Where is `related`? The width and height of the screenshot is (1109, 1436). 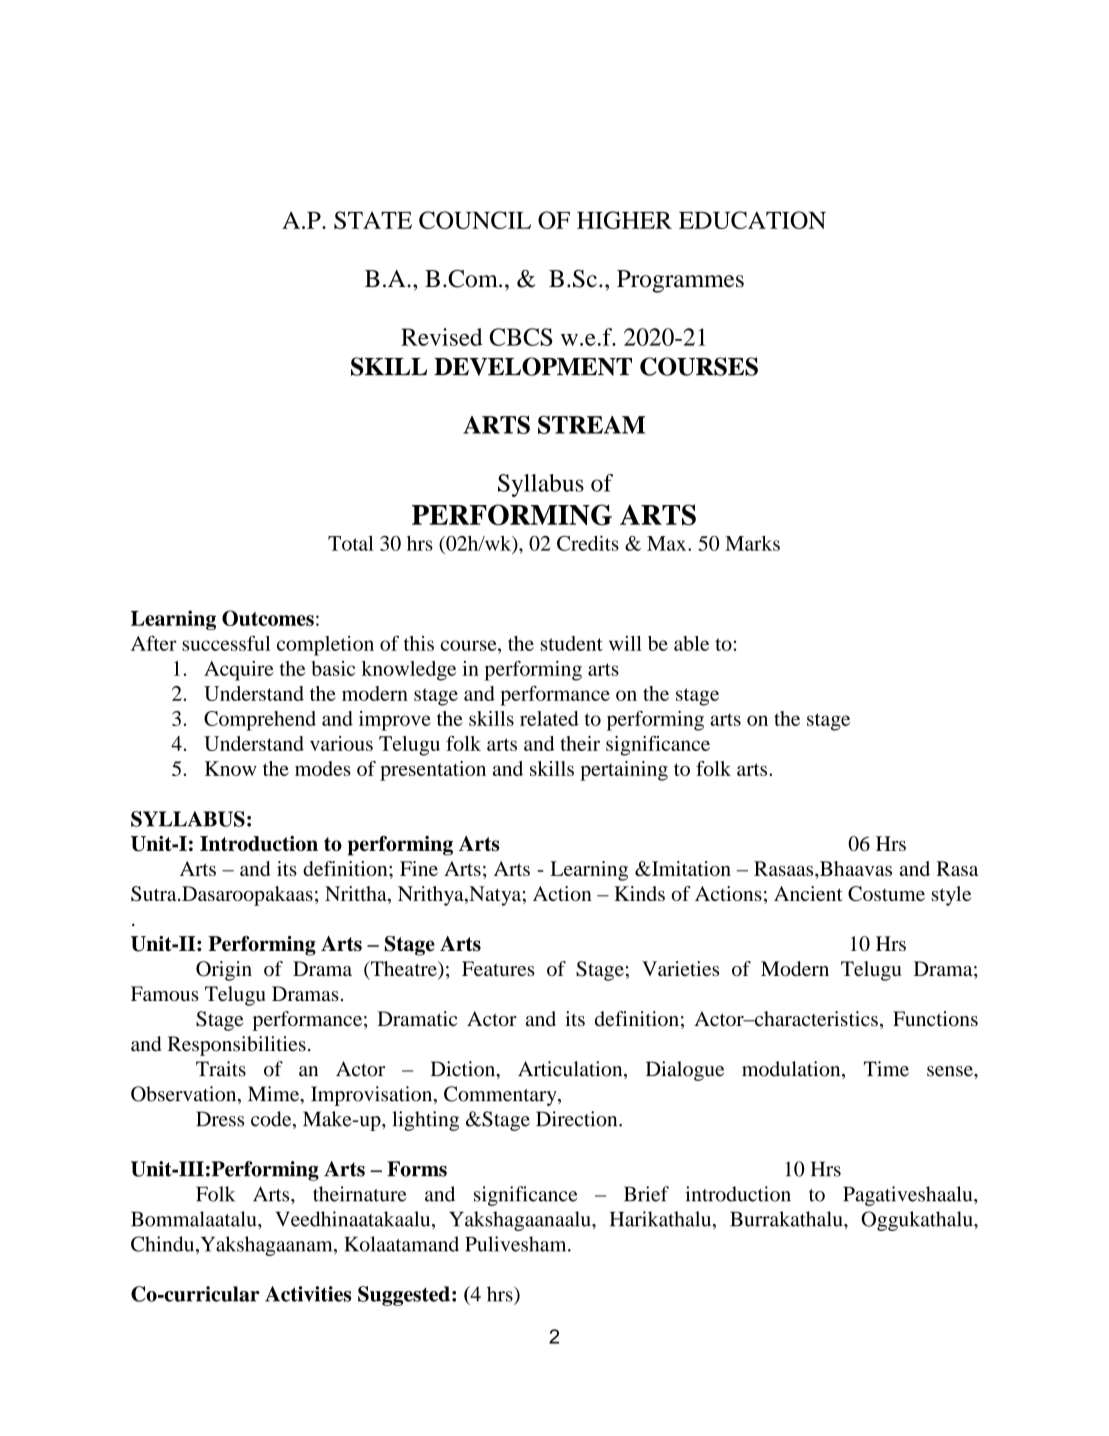 related is located at coordinates (549, 718).
